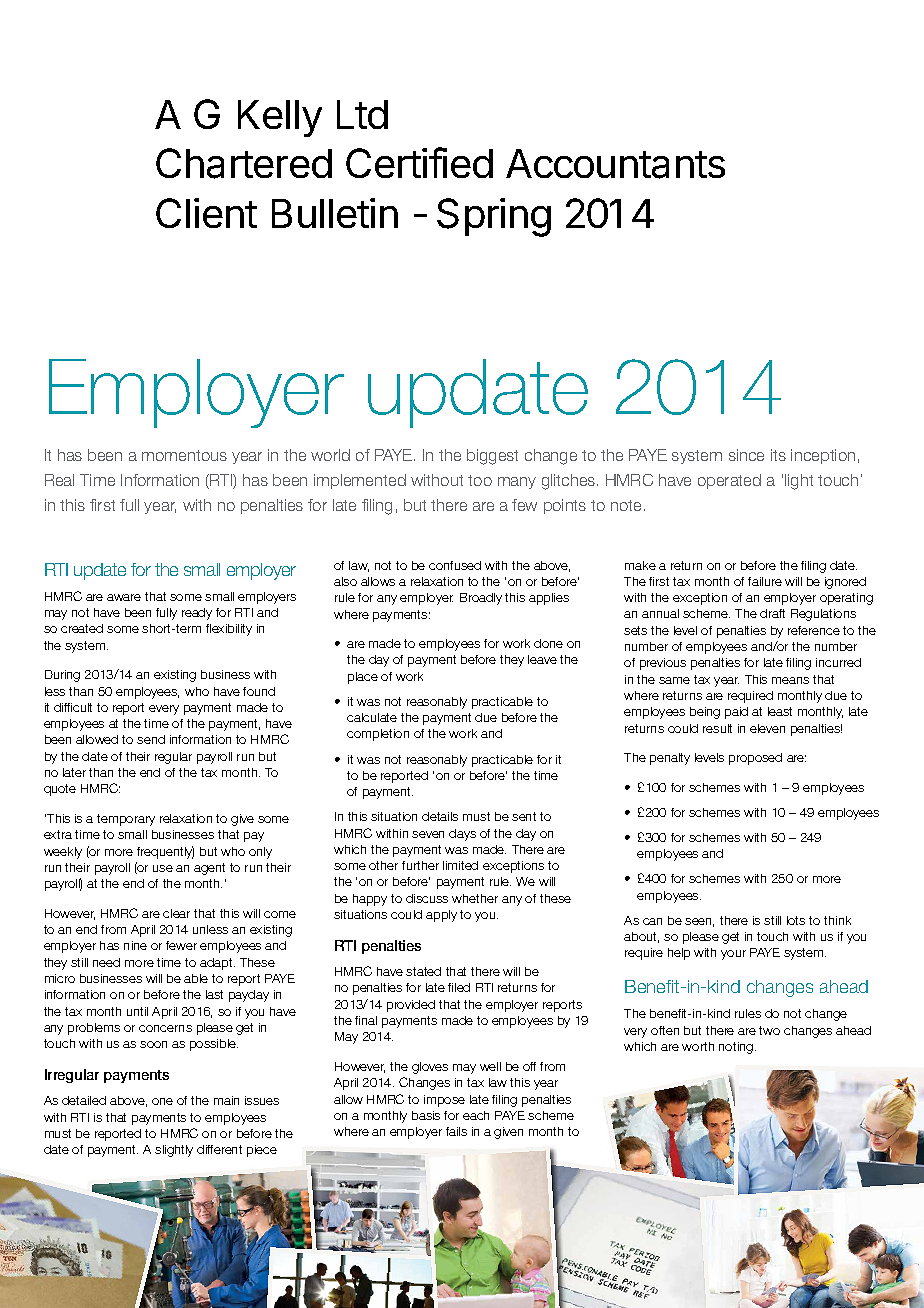 Image resolution: width=924 pixels, height=1308 pixels. What do you see at coordinates (746, 455) in the image?
I see `since` at bounding box center [746, 455].
